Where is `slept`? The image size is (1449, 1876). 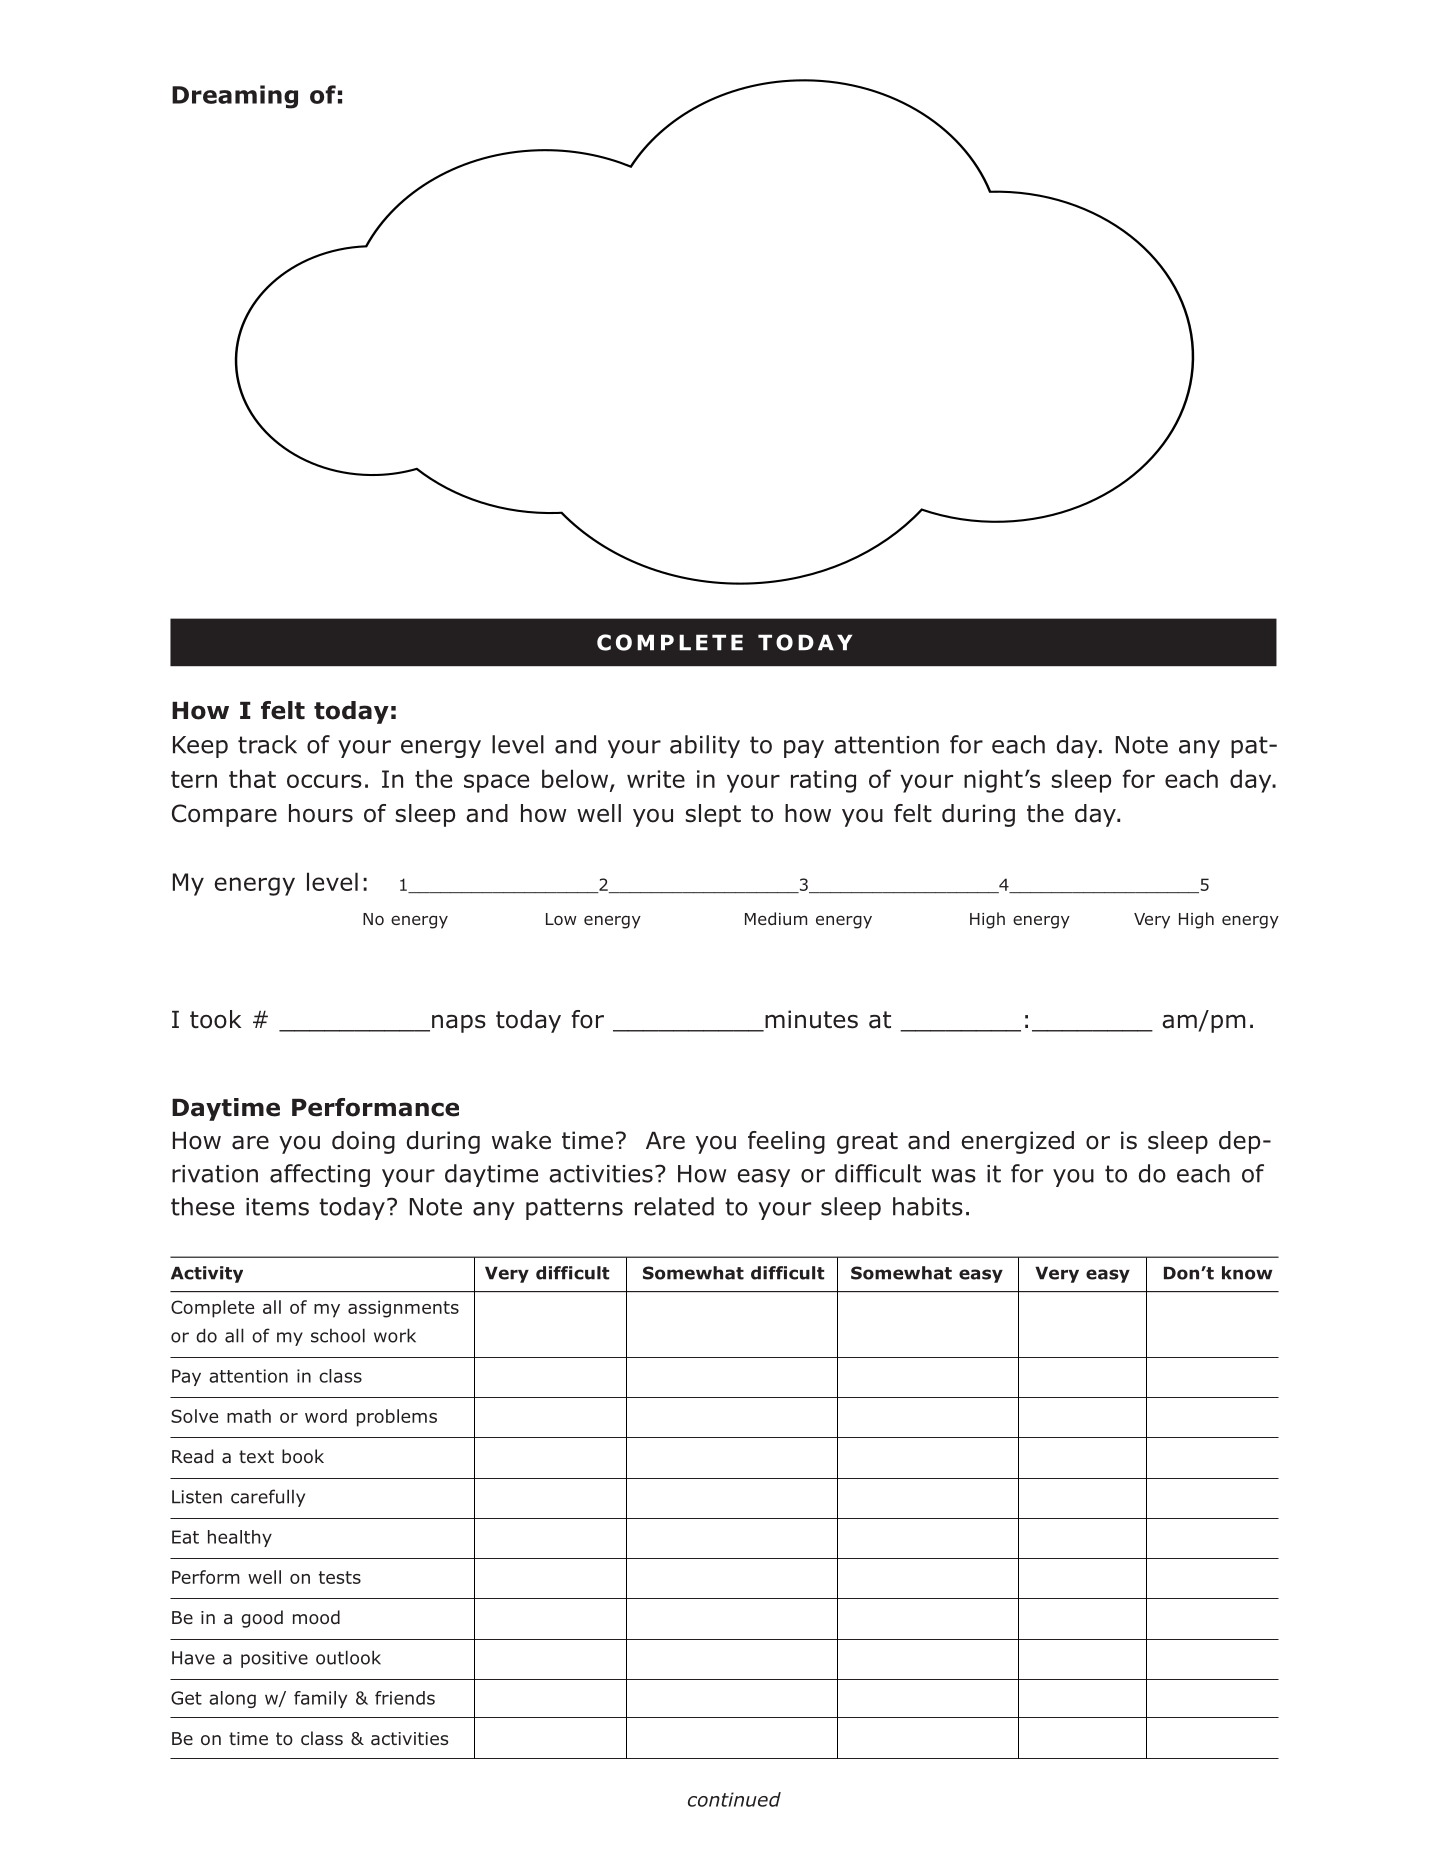
slept is located at coordinates (713, 815).
